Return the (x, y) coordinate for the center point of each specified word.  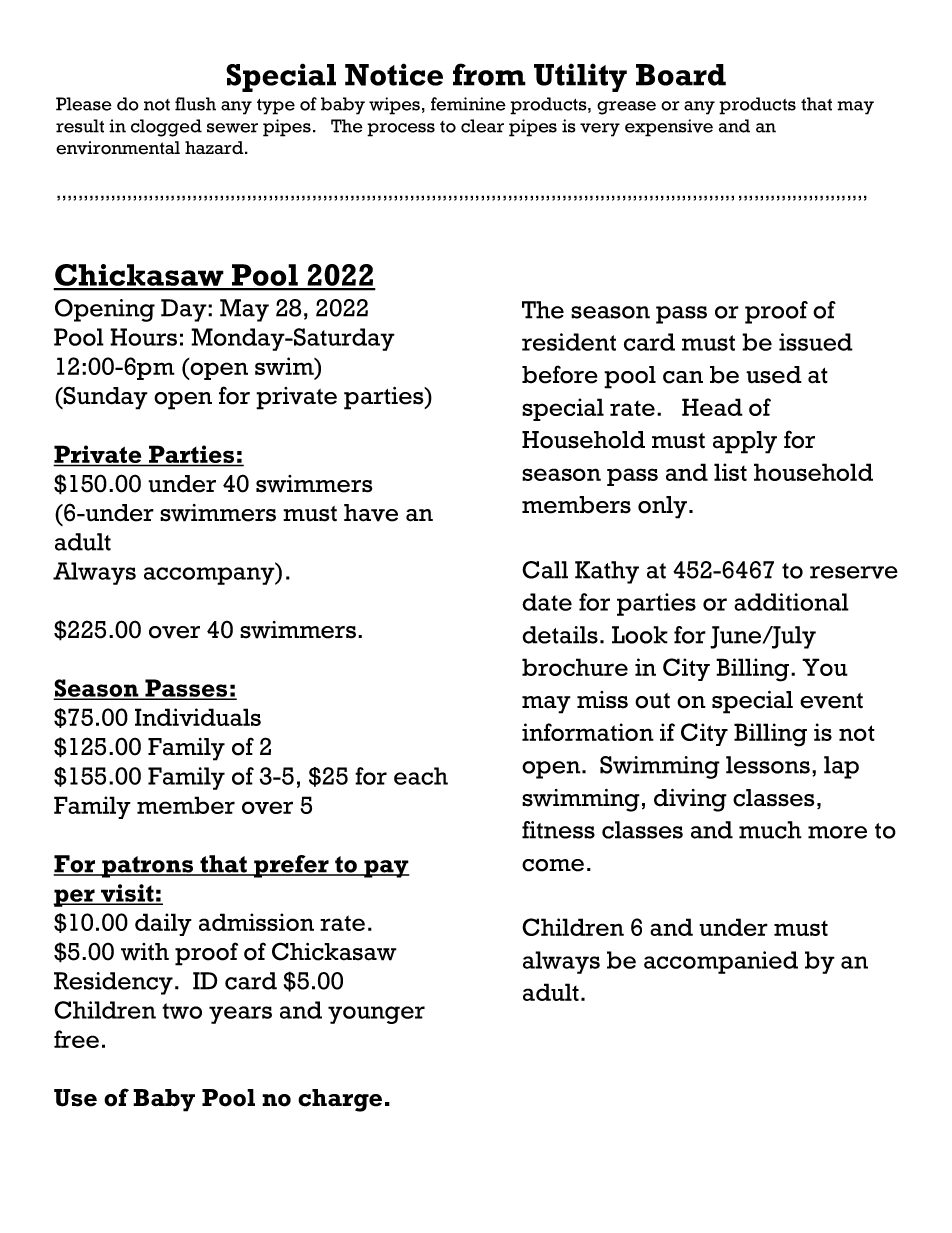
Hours (143, 337)
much (770, 830)
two (182, 1011)
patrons (148, 867)
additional (791, 602)
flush (195, 104)
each (421, 776)
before (560, 374)
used (774, 375)
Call (545, 570)
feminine (468, 104)
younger (376, 1015)
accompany (210, 576)
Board (681, 75)
